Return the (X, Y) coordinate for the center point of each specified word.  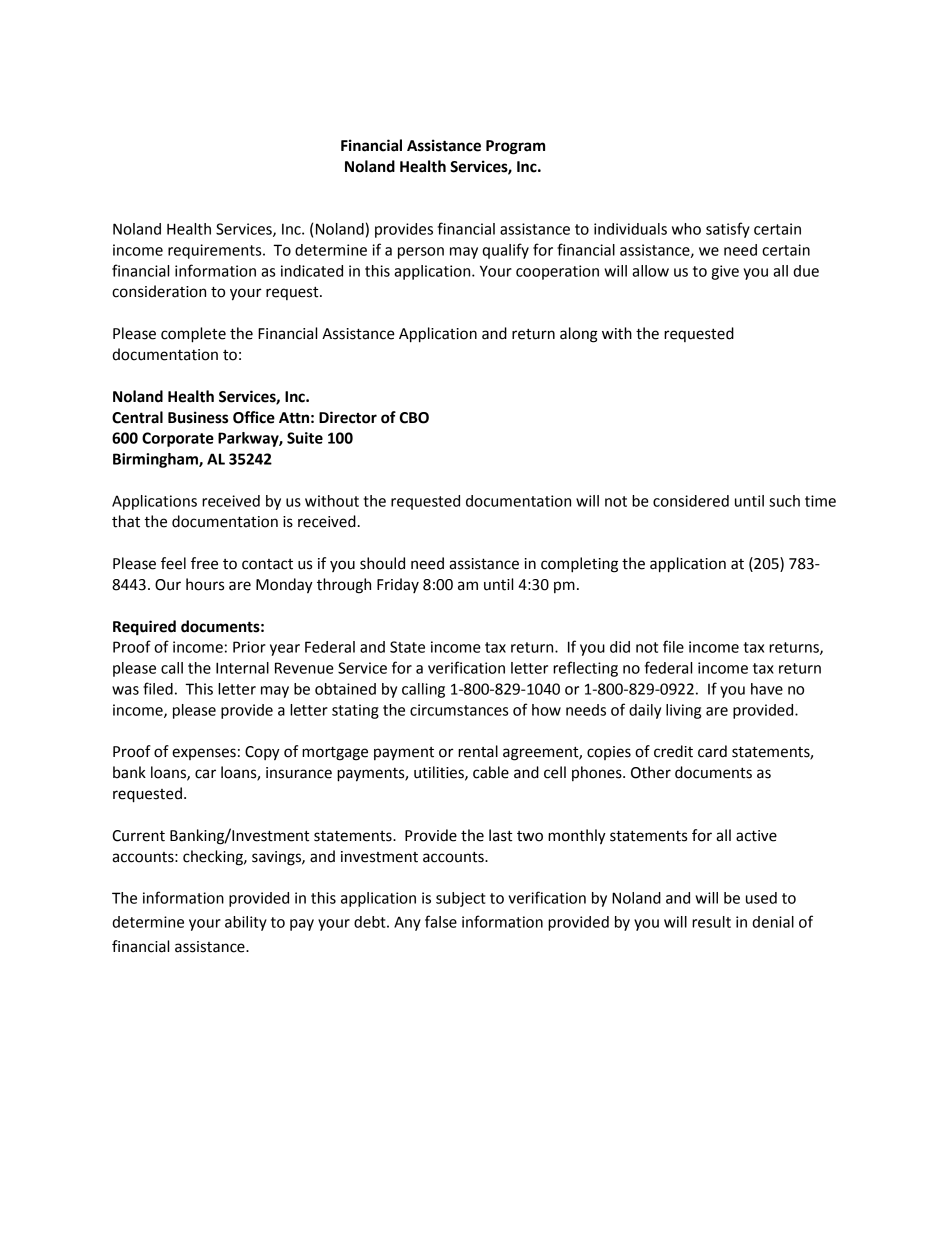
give (725, 272)
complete (193, 335)
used (761, 898)
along (579, 335)
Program (515, 147)
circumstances (459, 710)
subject (460, 899)
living (683, 711)
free (204, 563)
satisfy (728, 230)
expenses (204, 754)
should (382, 563)
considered (691, 501)
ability (246, 923)
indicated (312, 271)
